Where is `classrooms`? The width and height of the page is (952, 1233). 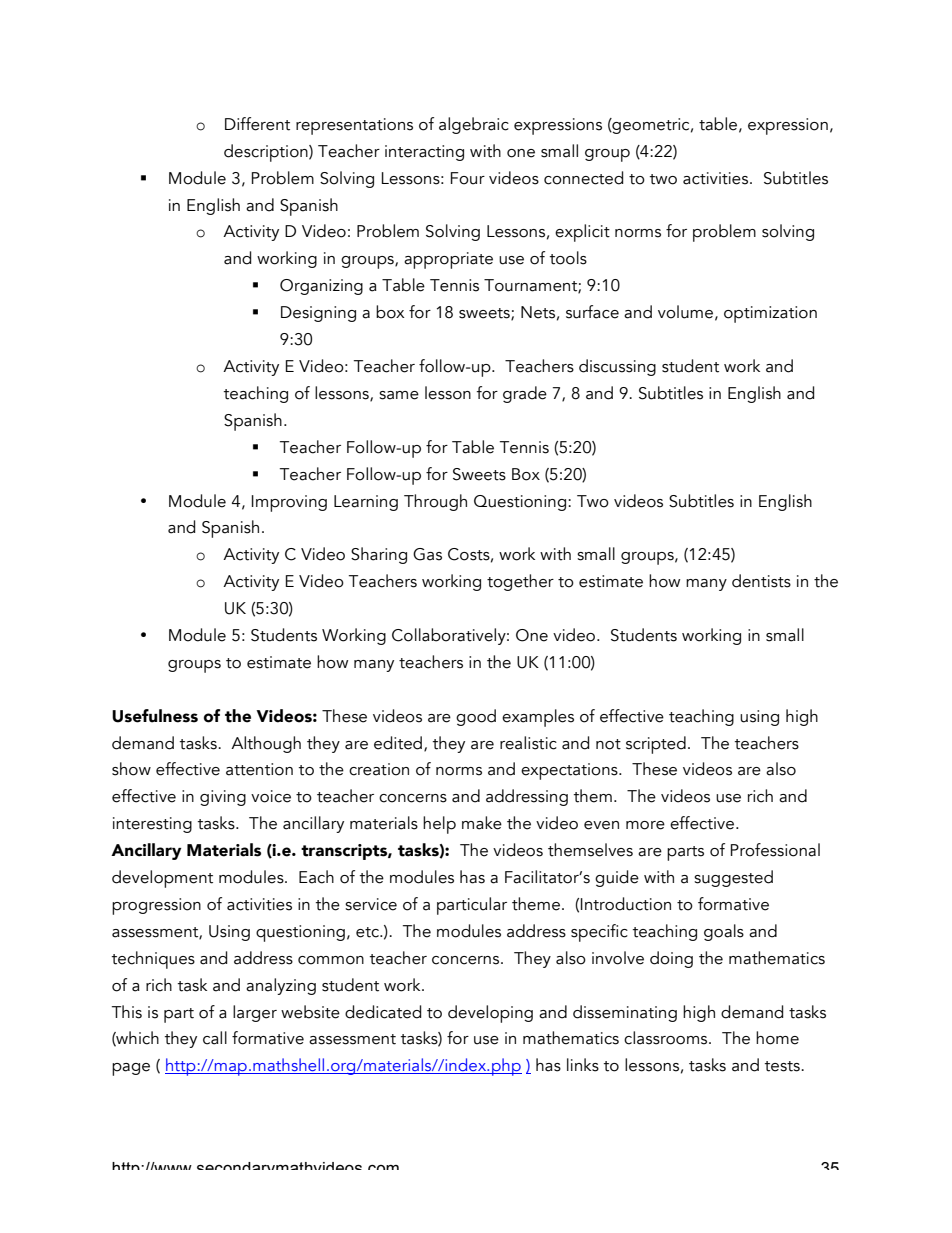
classrooms is located at coordinates (667, 1038).
